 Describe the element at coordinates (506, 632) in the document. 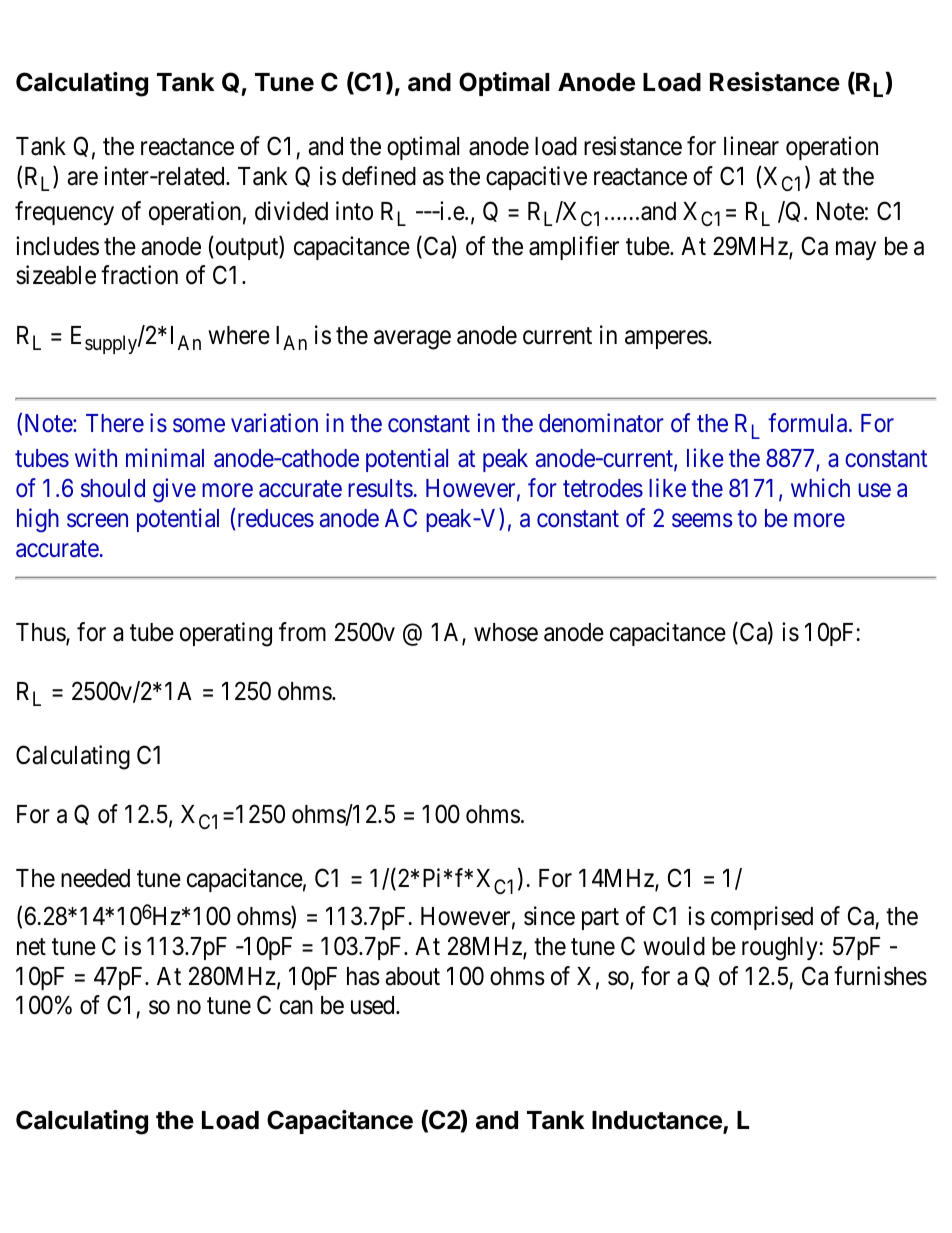

I see `whose` at that location.
